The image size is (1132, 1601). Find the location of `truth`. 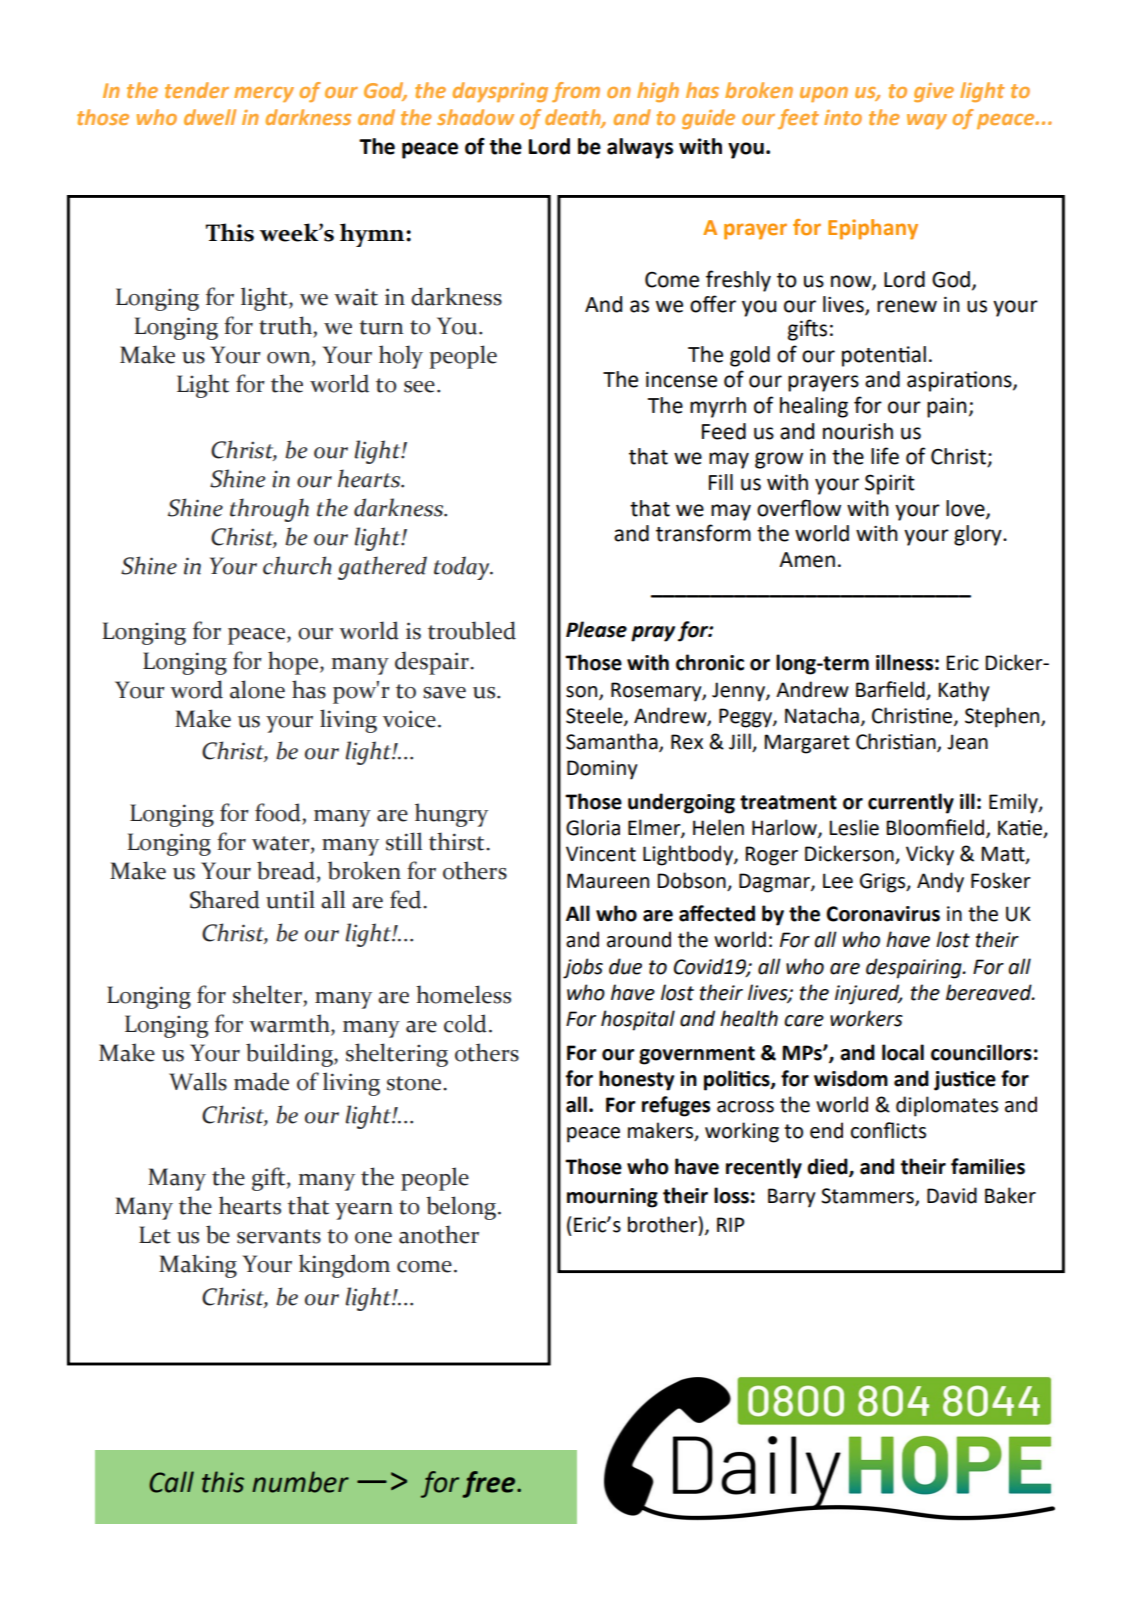

truth is located at coordinates (285, 325).
